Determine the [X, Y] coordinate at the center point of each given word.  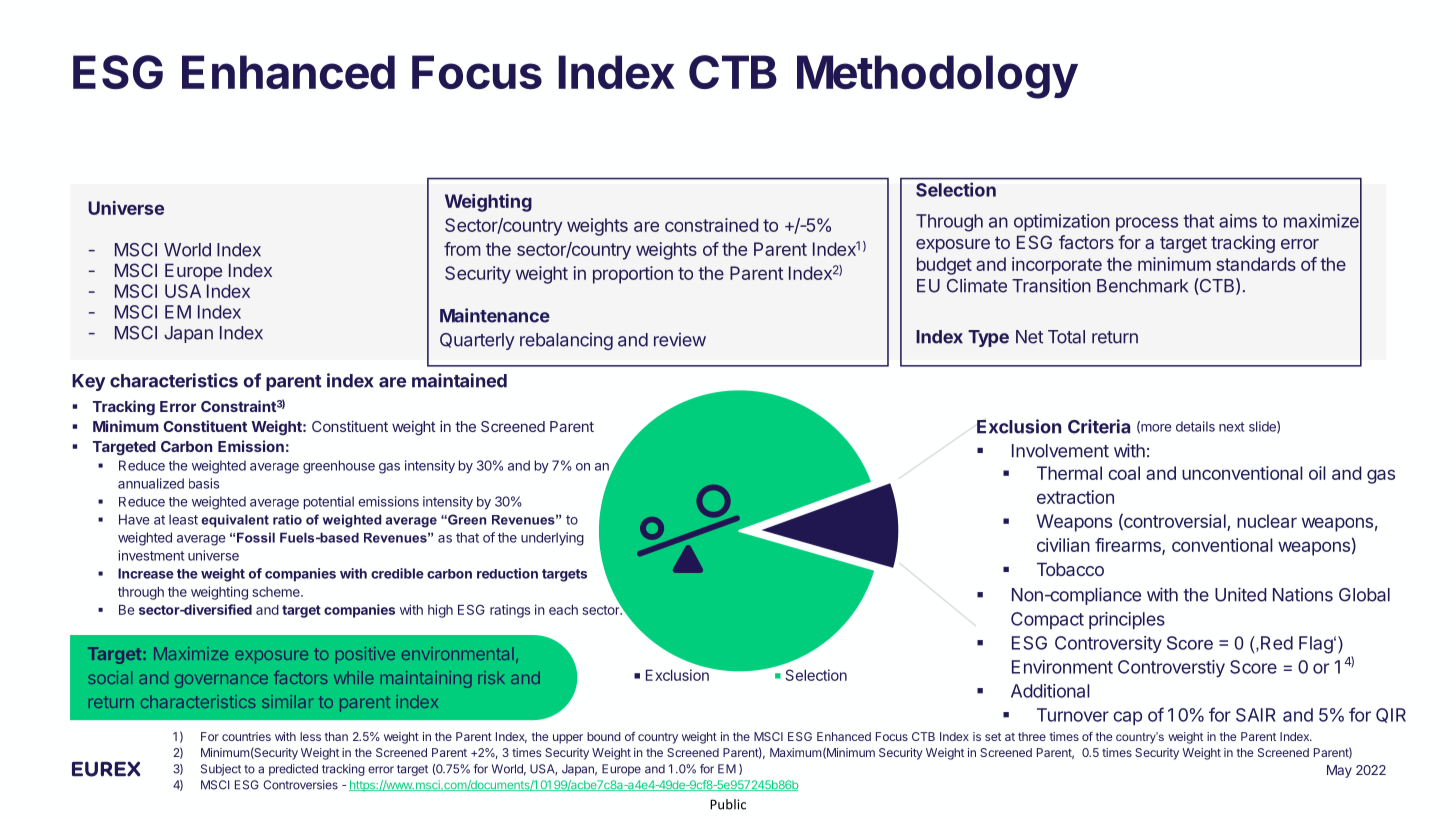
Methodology [937, 77]
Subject [221, 770]
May [1339, 771]
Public [728, 804]
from [462, 249]
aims [1238, 221]
